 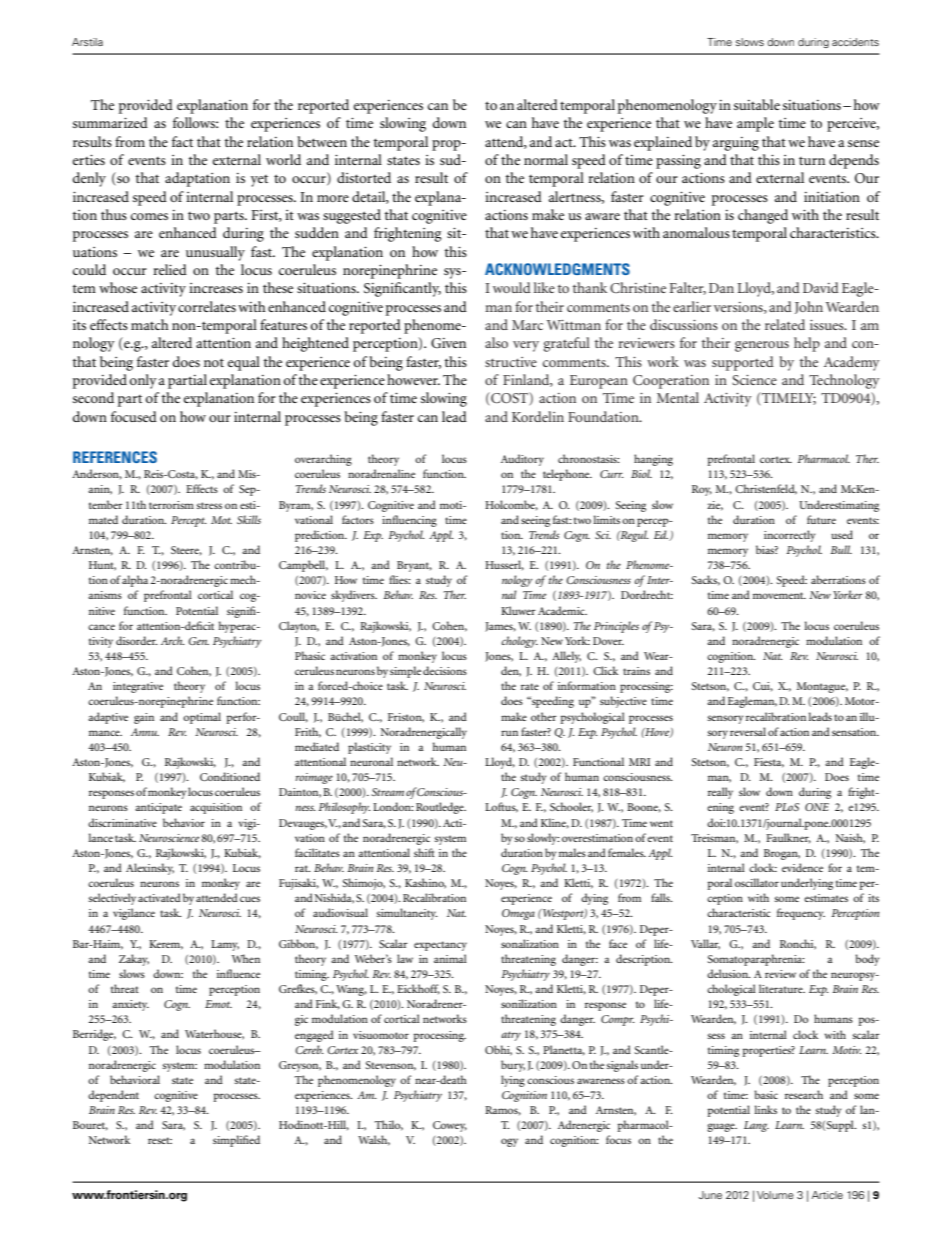 I want to click on signals, so click(x=622, y=1066).
